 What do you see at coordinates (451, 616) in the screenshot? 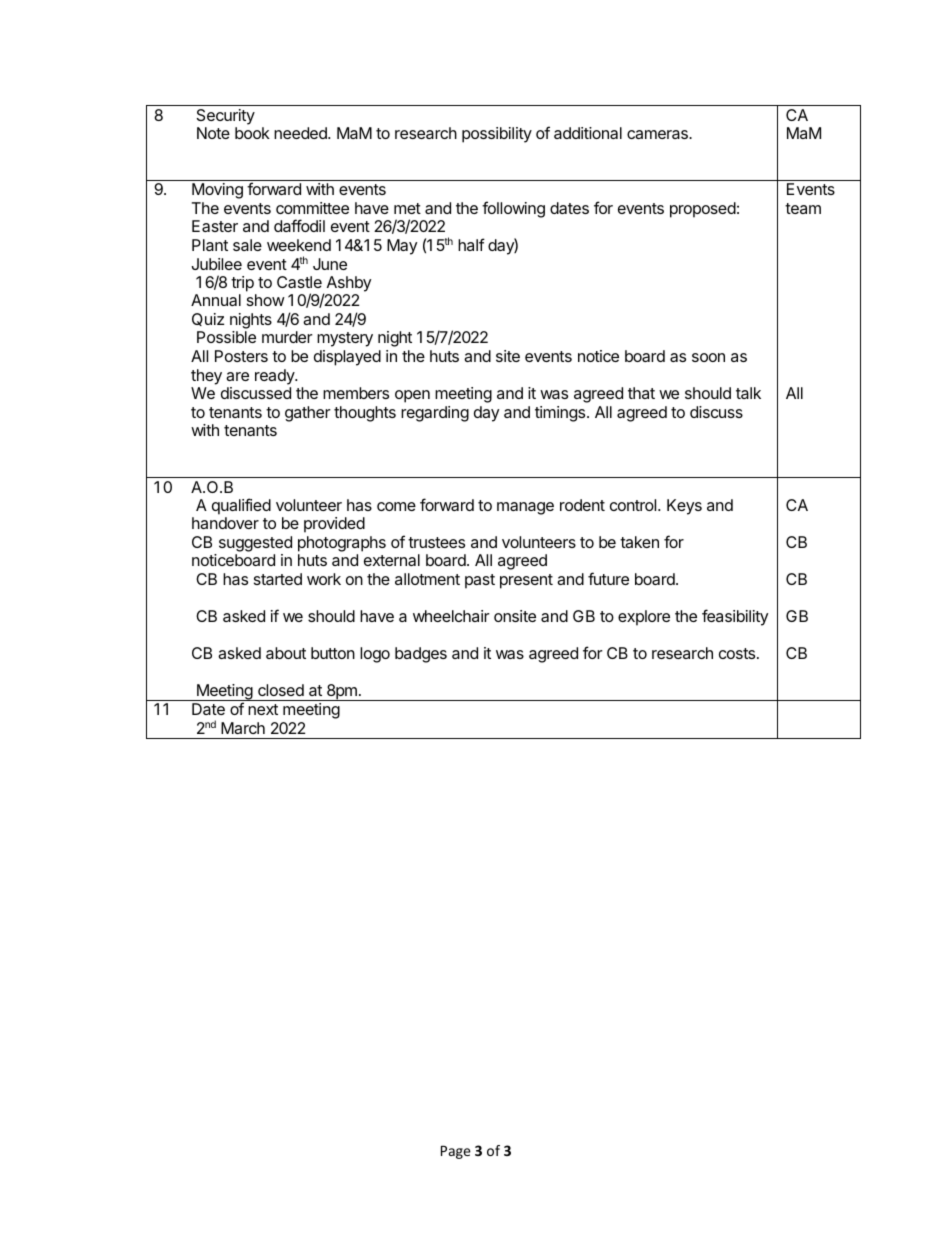
I see `wheelchair` at bounding box center [451, 616].
